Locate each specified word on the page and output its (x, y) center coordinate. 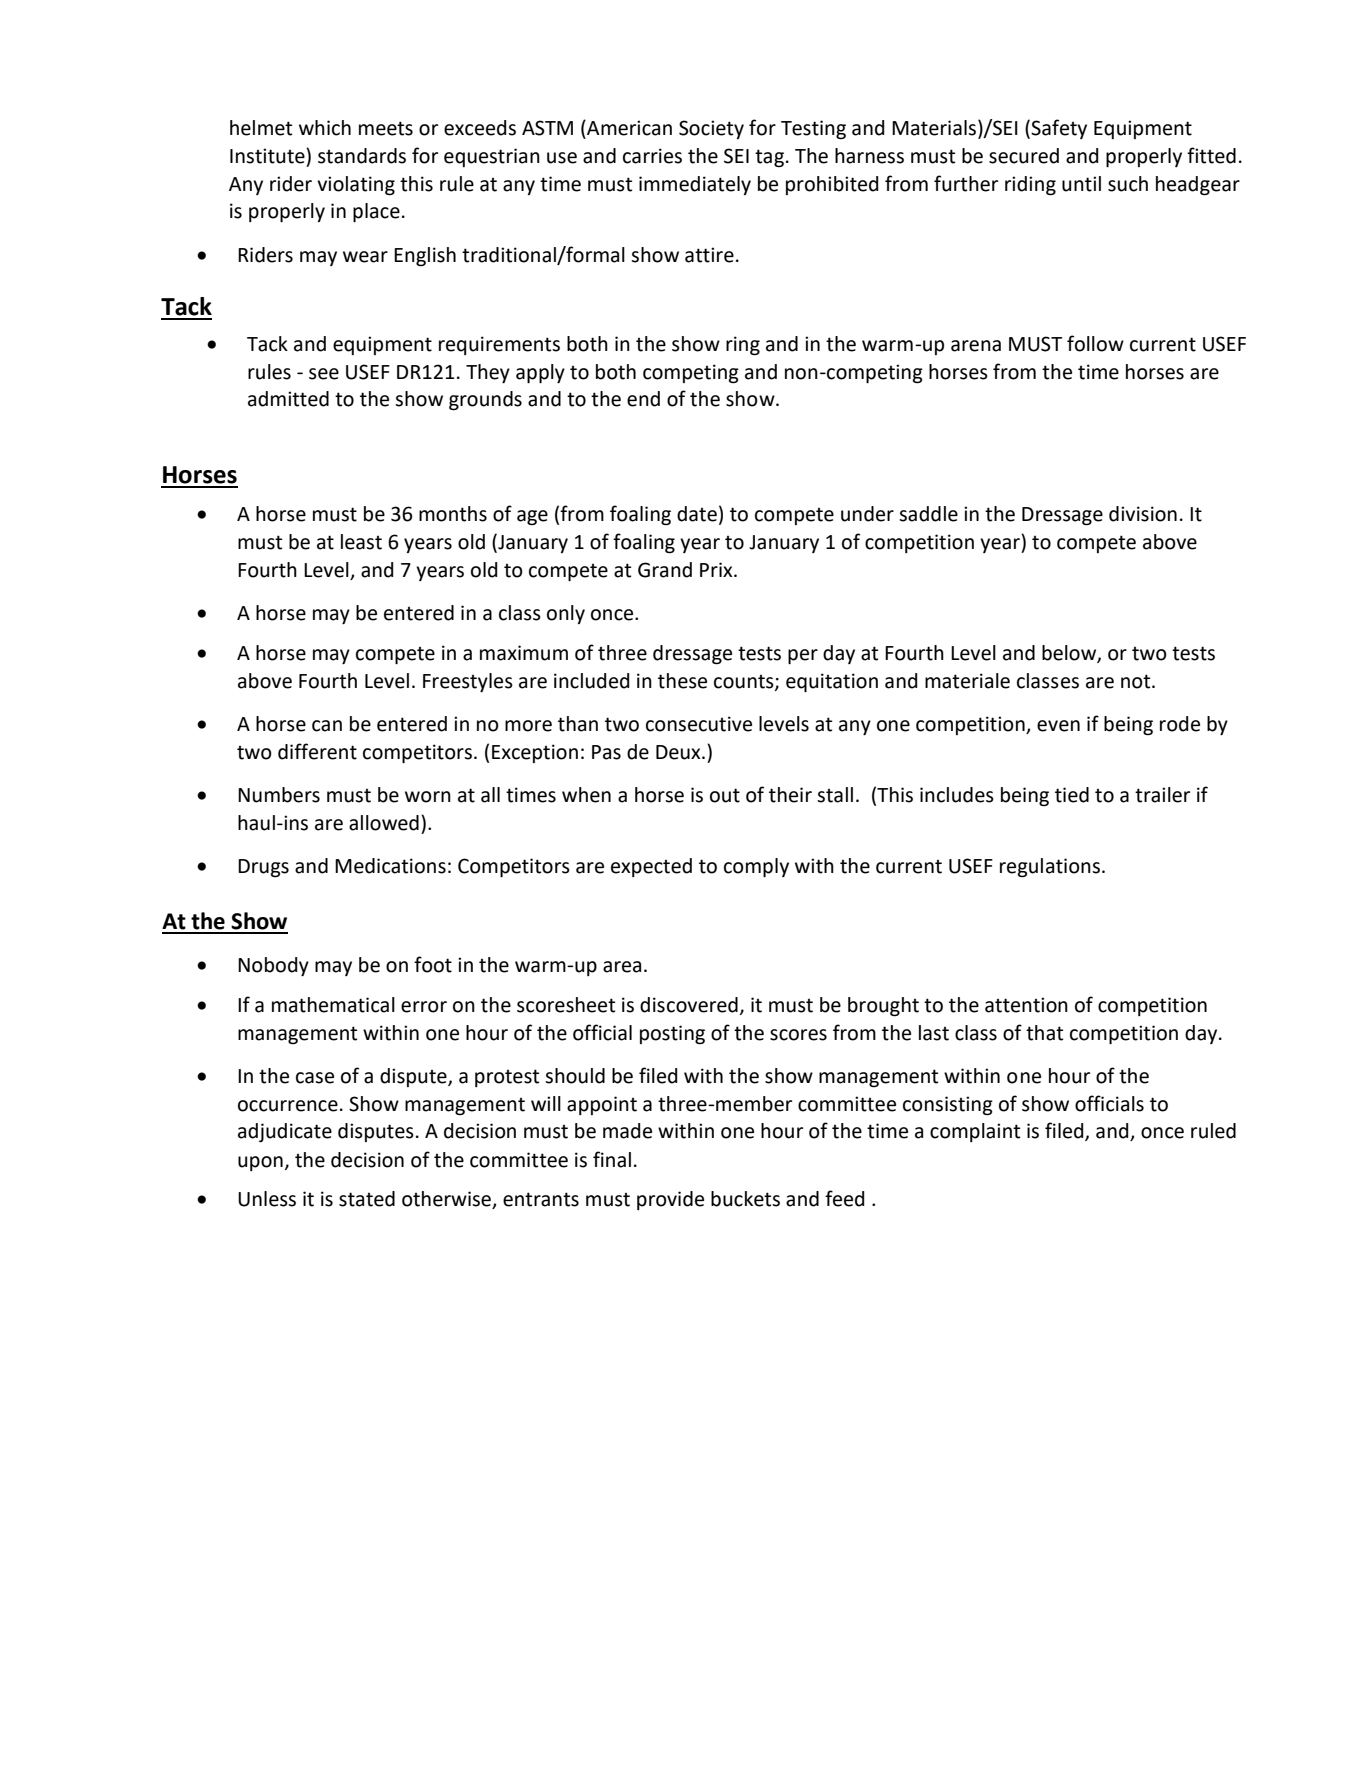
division (1143, 514)
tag (769, 158)
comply (756, 867)
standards (362, 156)
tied (1072, 795)
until (1081, 184)
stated (367, 1199)
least (361, 542)
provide (670, 1200)
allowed (384, 823)
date (697, 514)
